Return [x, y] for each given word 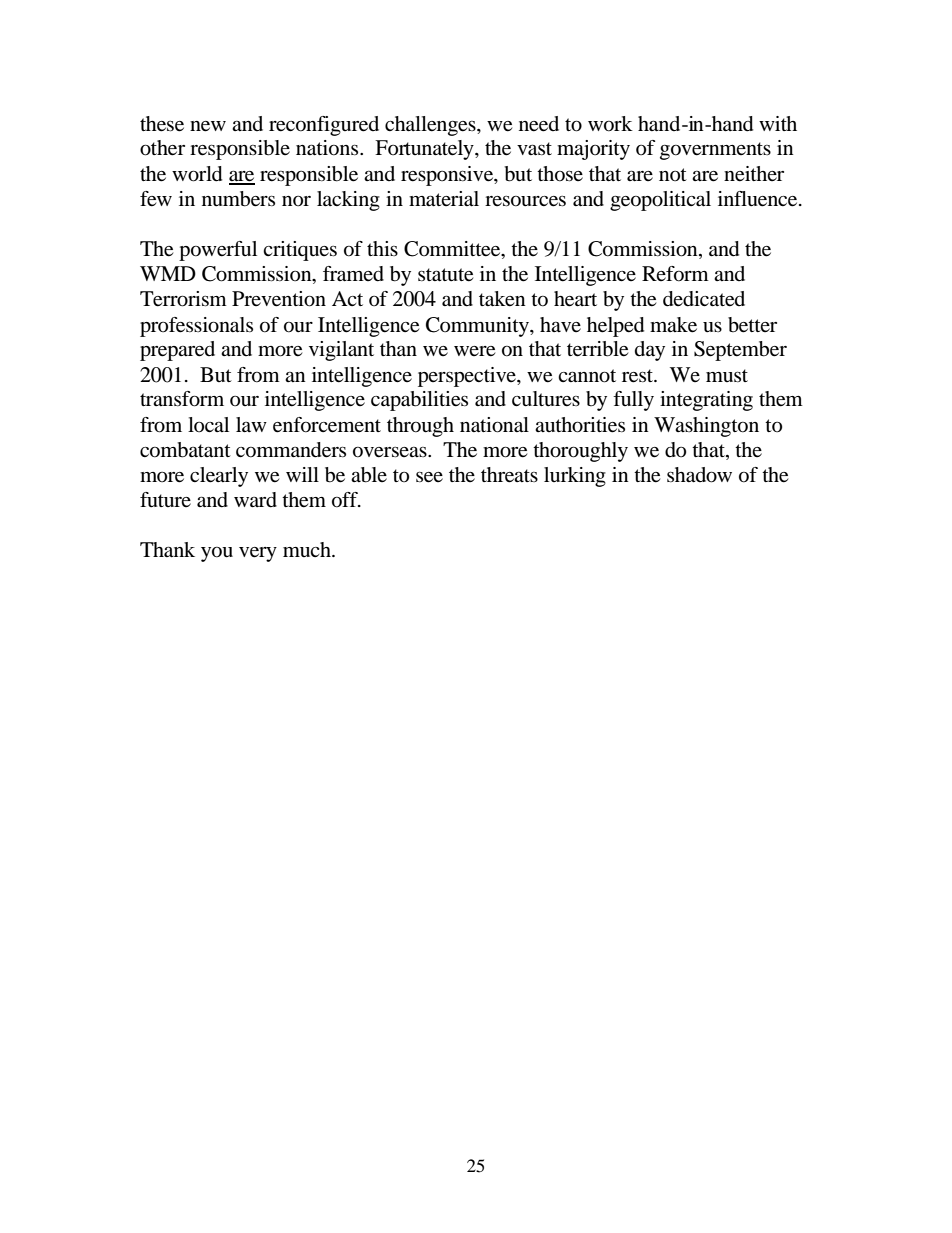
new [208, 126]
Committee [453, 249]
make [673, 325]
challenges [431, 126]
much [308, 549]
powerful [218, 251]
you [217, 554]
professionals [196, 327]
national [494, 425]
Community [478, 327]
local [208, 425]
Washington [706, 427]
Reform [675, 274]
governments [715, 151]
